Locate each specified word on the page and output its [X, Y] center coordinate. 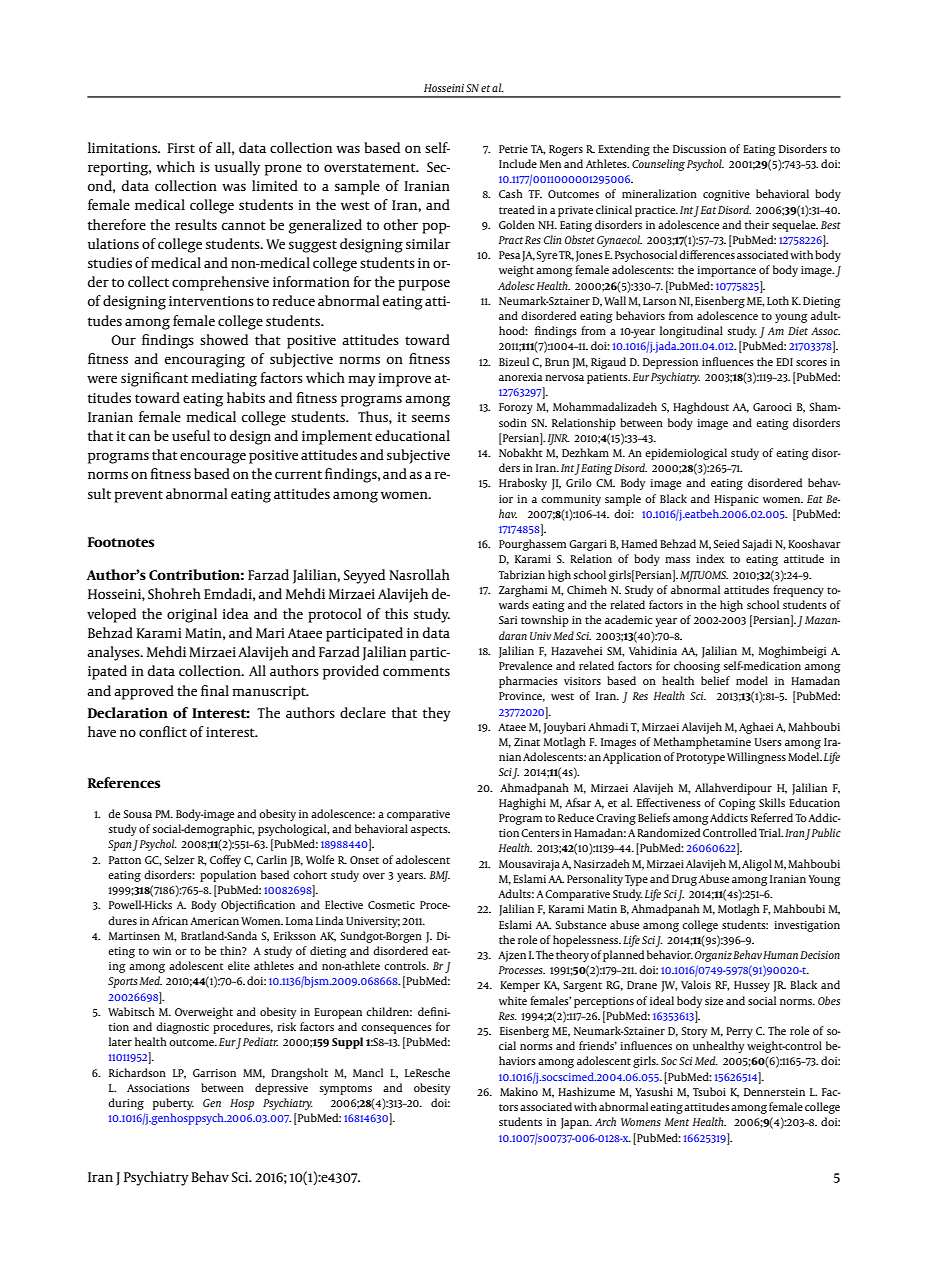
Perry [739, 1032]
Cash [511, 193]
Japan [576, 1123]
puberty [173, 1104]
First [181, 148]
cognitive [726, 195]
